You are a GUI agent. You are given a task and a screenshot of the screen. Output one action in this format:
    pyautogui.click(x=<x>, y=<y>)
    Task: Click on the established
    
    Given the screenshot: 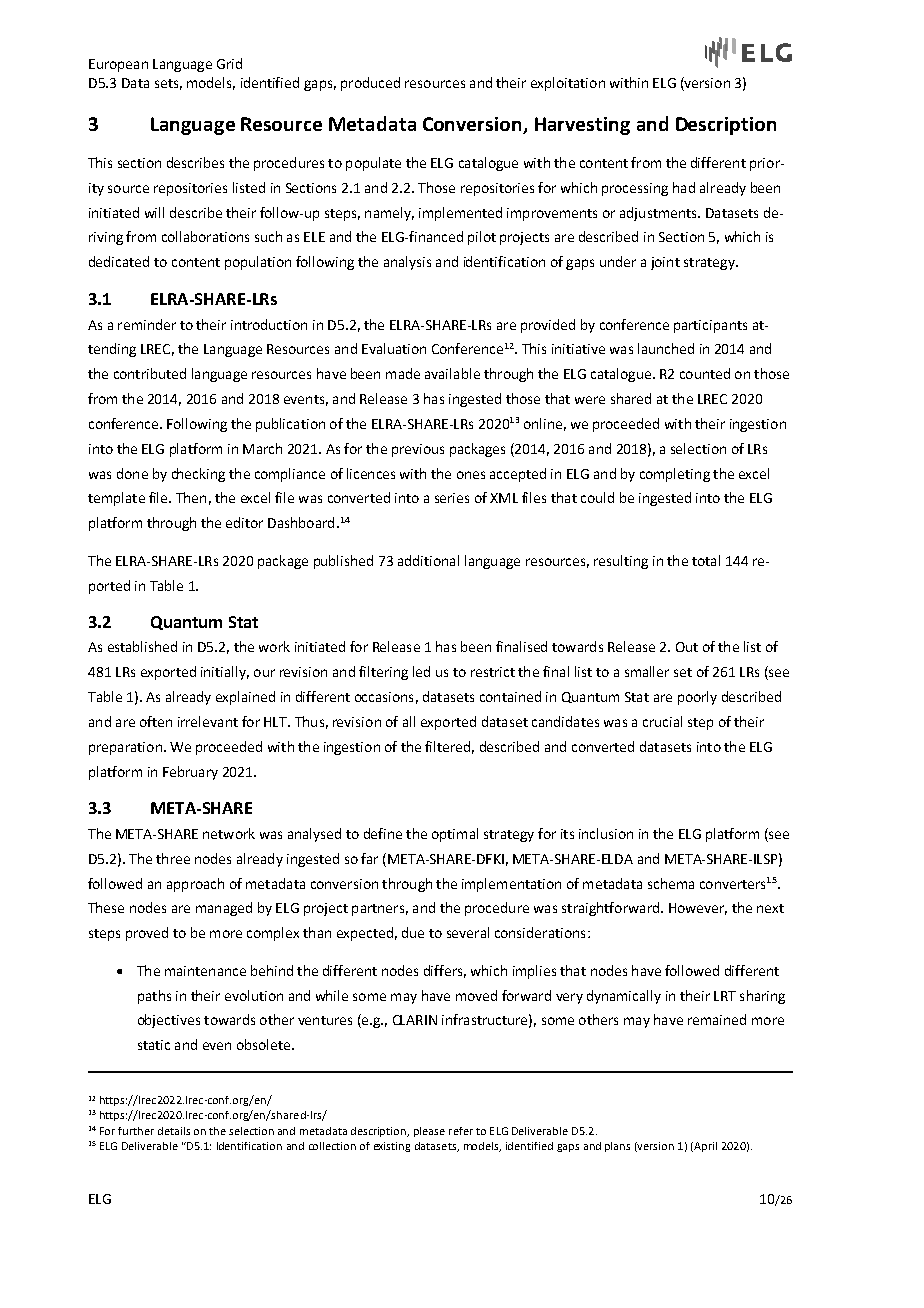 What is the action you would take?
    pyautogui.click(x=142, y=646)
